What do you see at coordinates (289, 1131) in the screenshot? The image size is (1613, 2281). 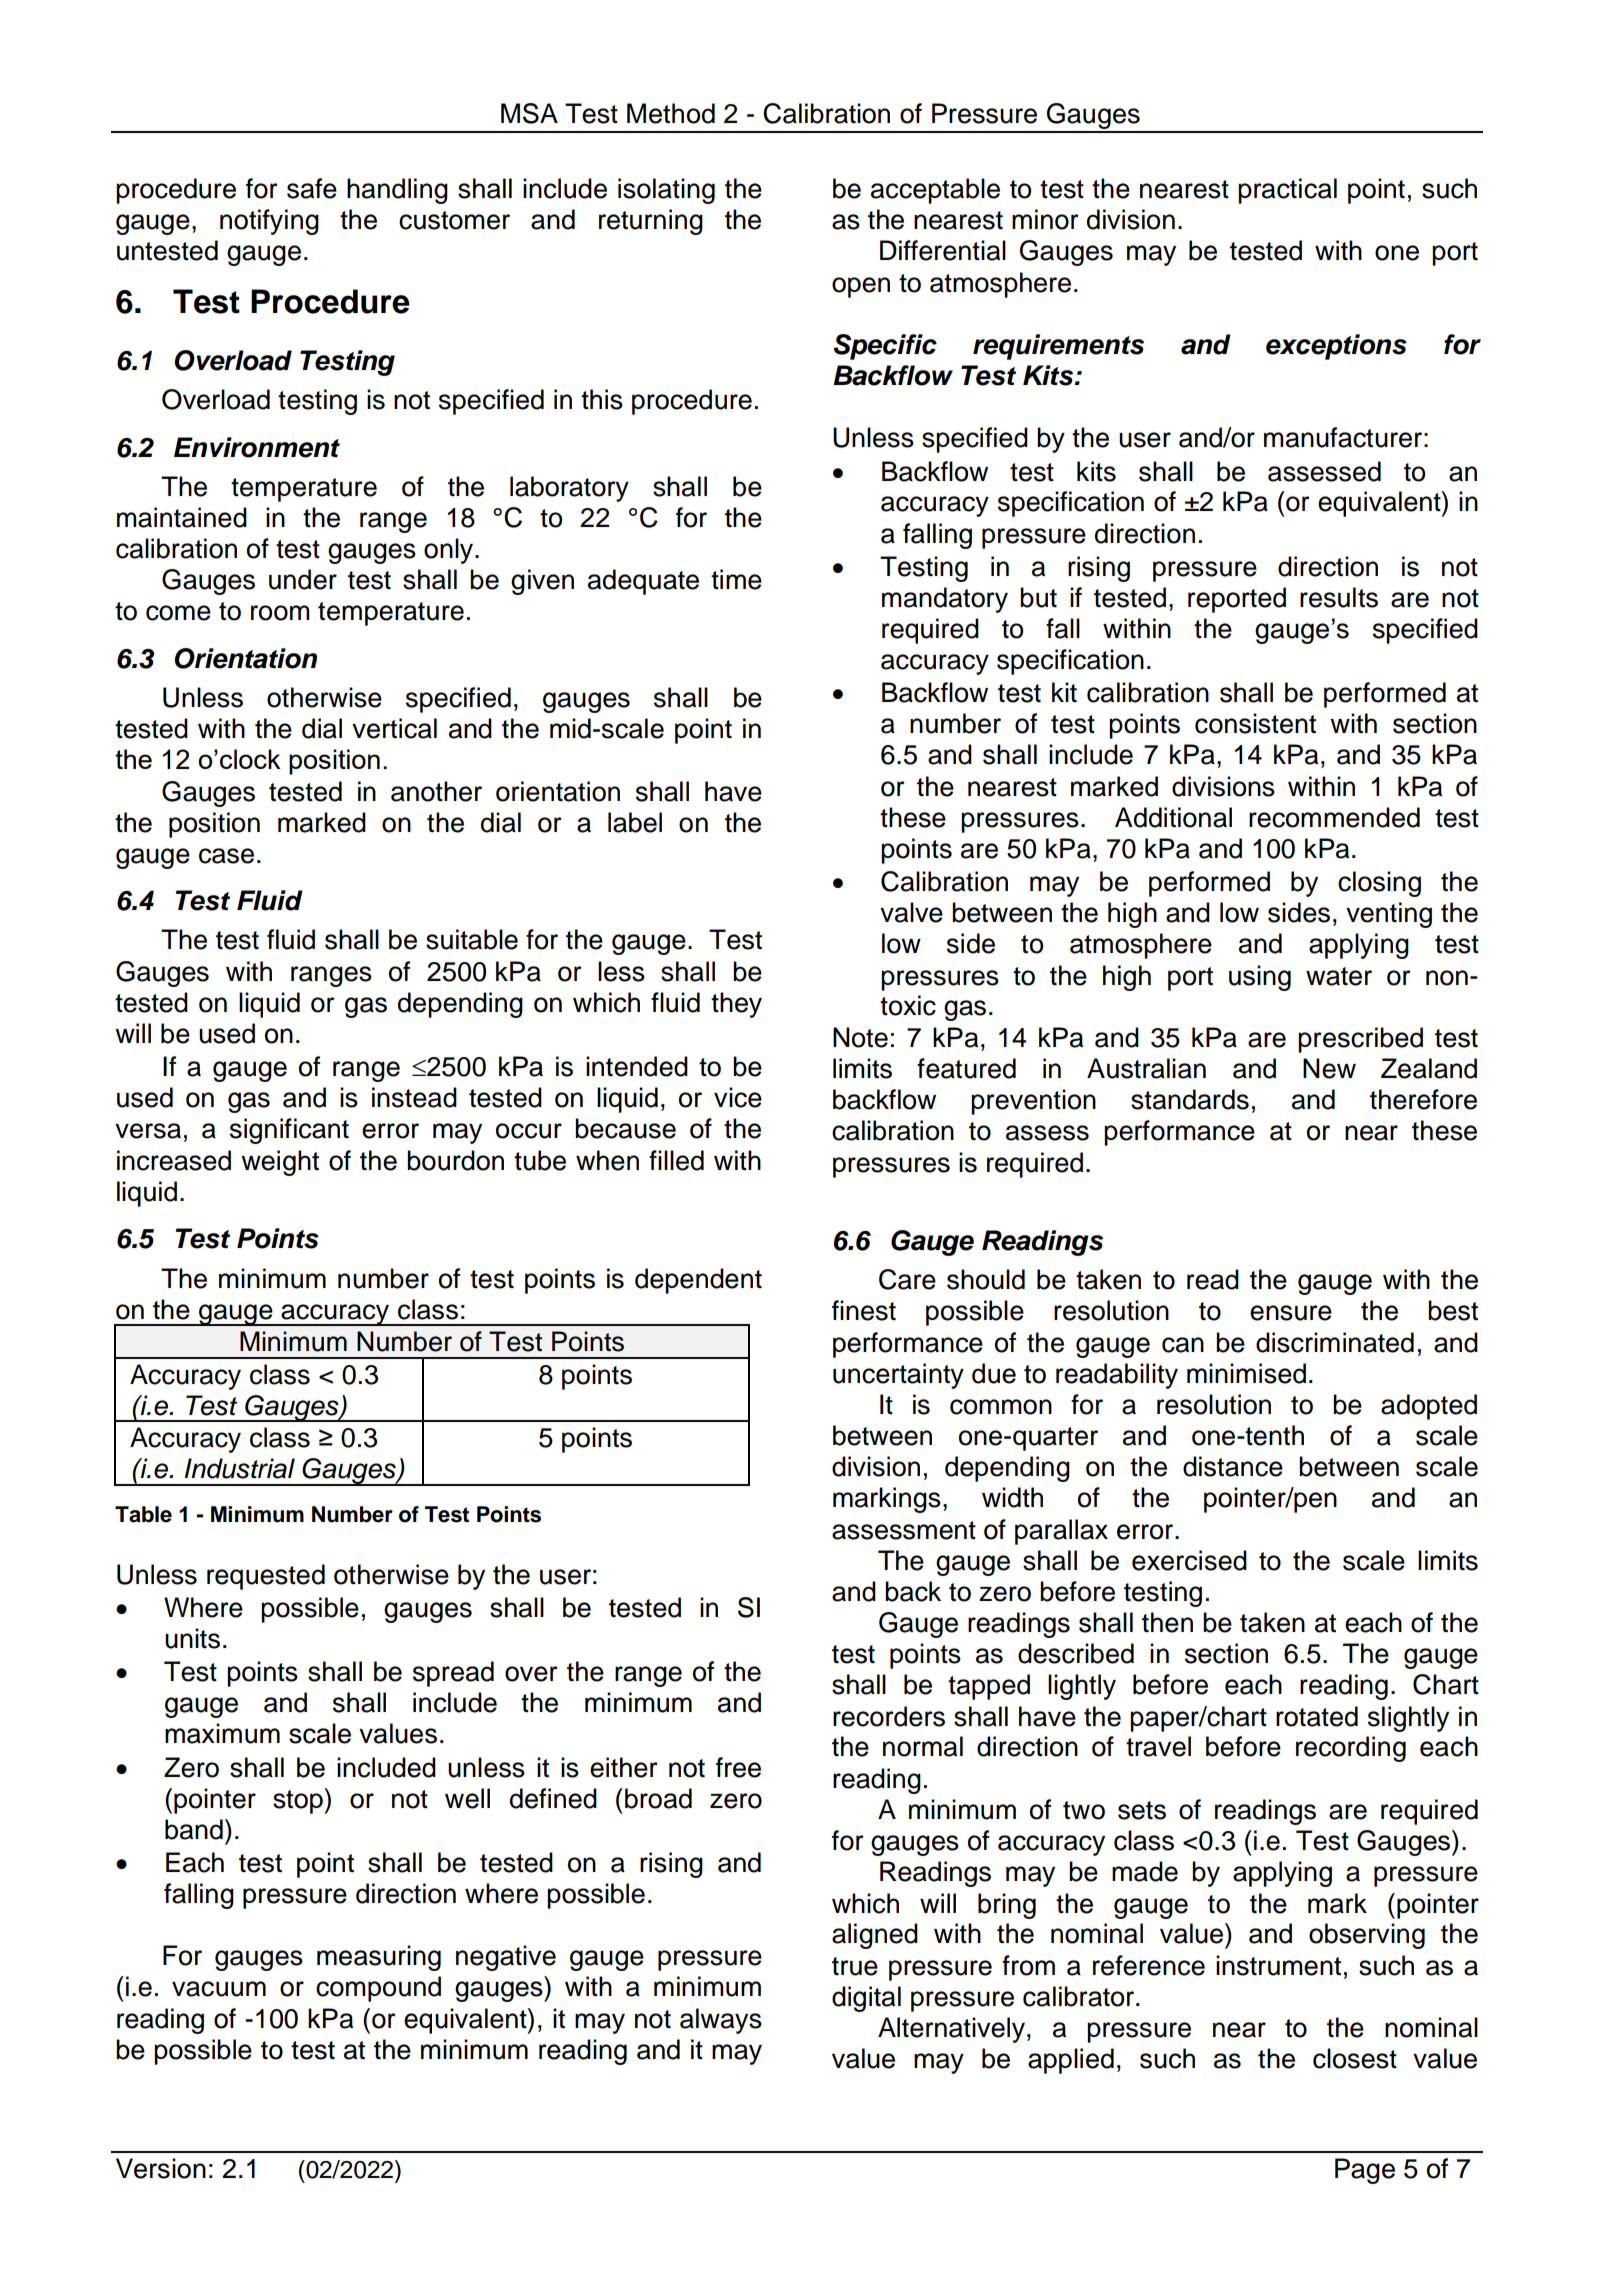 I see `significant` at bounding box center [289, 1131].
